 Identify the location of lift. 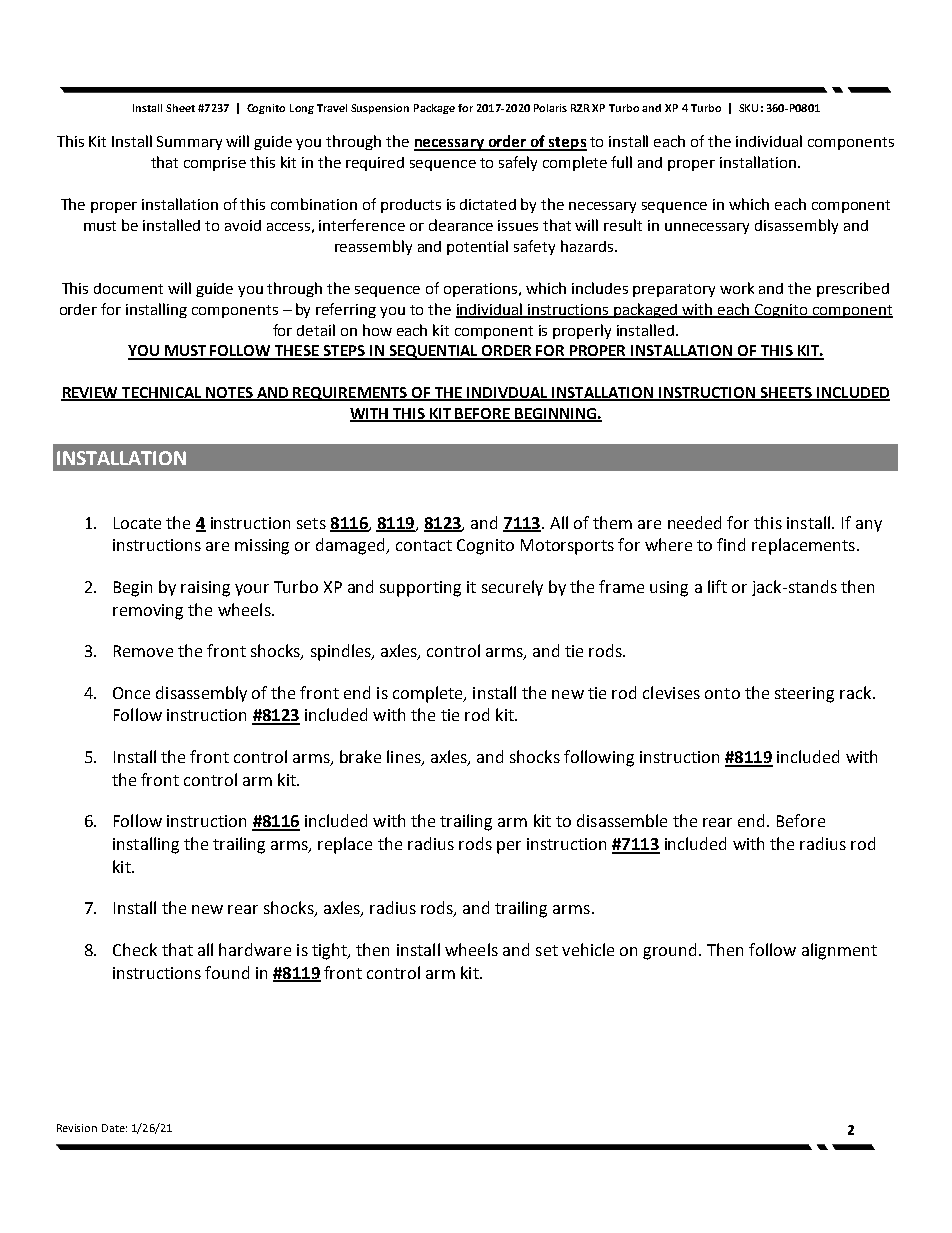
(717, 586).
